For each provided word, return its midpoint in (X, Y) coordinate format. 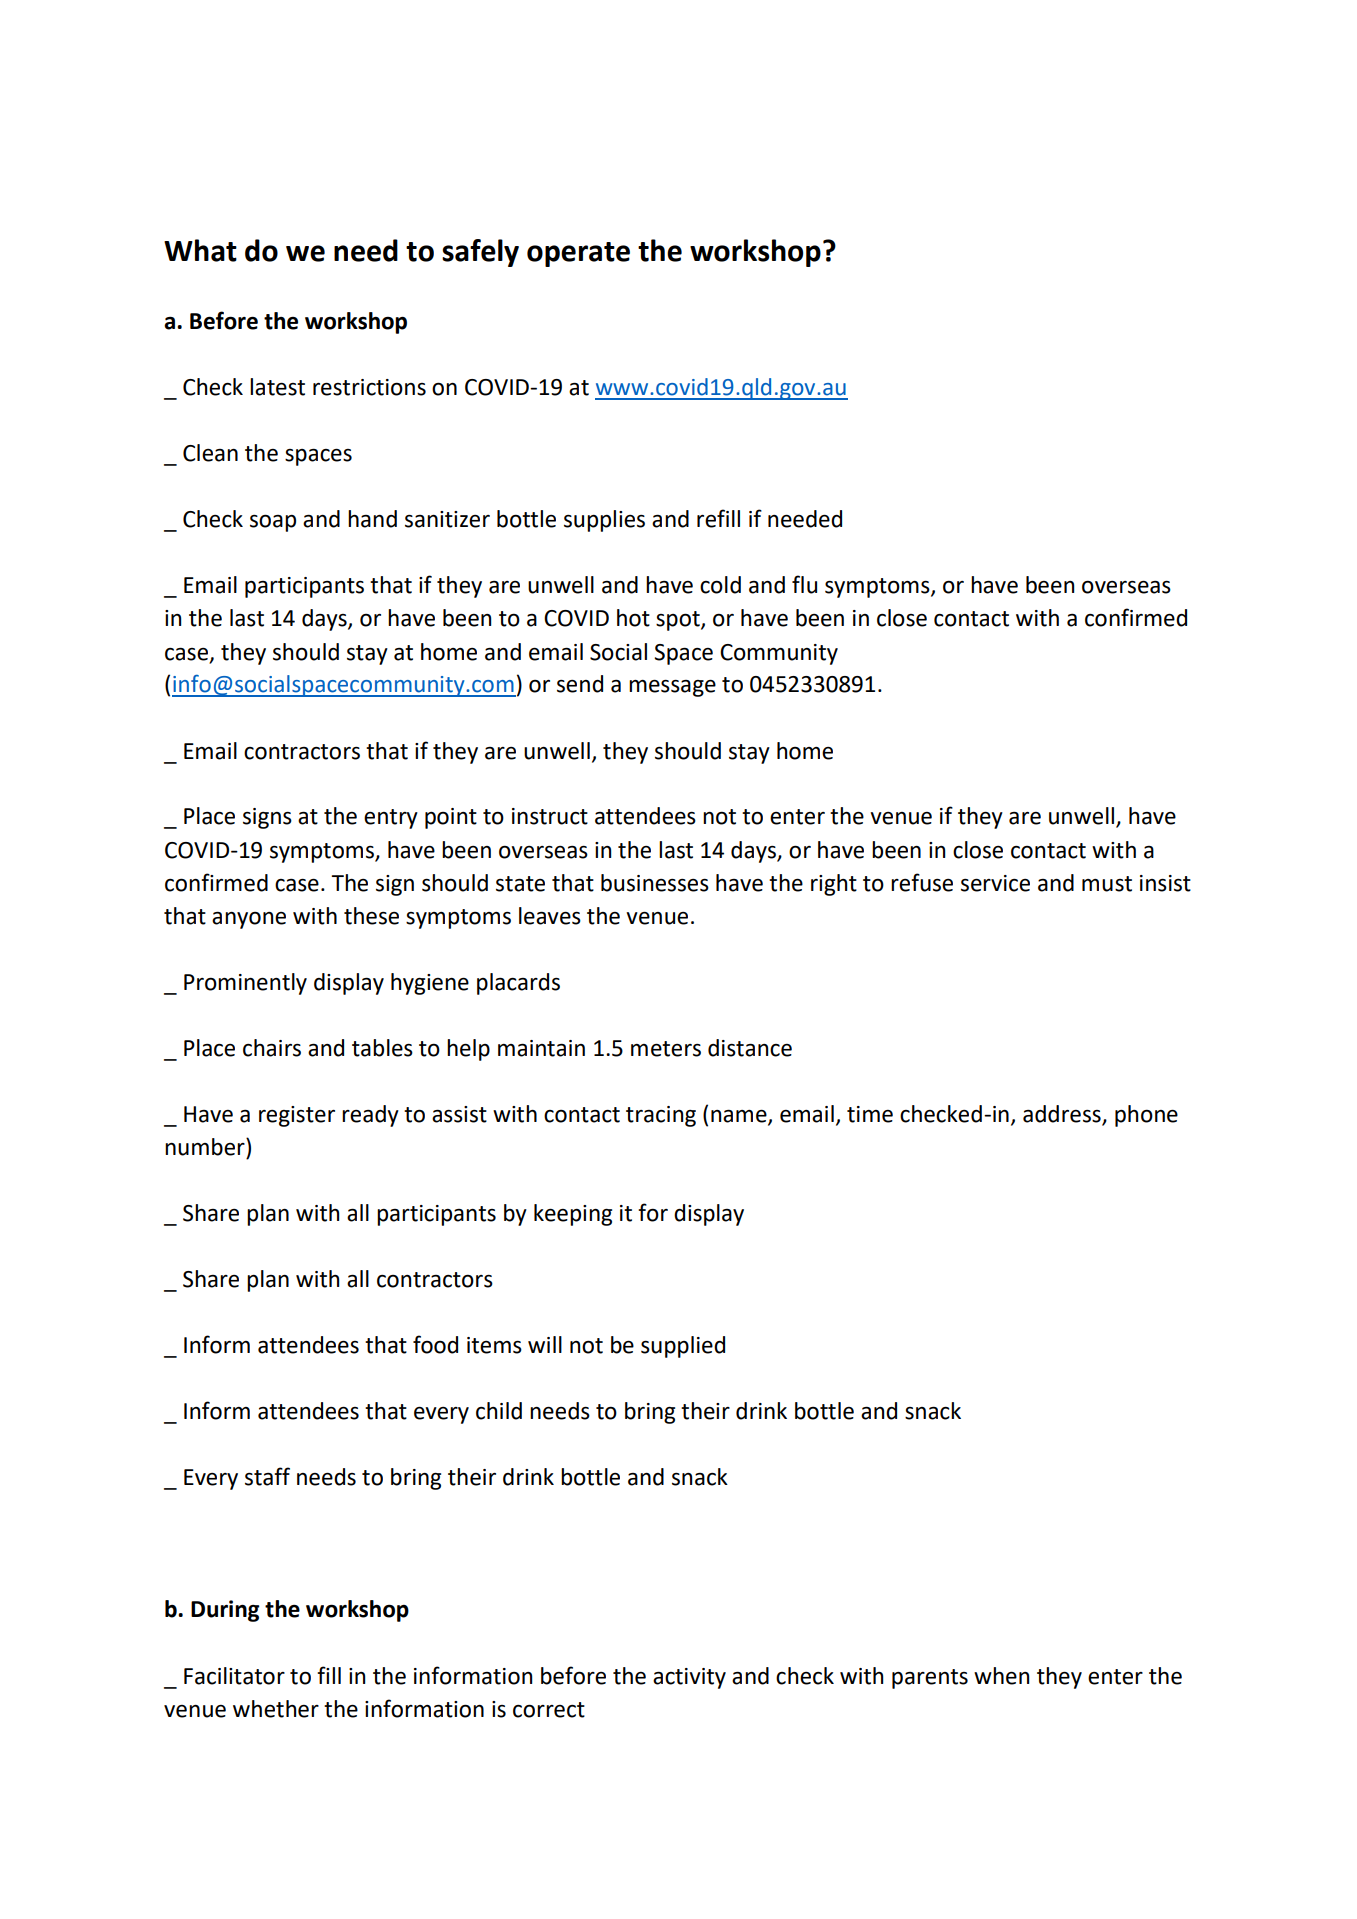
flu (804, 584)
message (672, 688)
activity (689, 1678)
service (995, 883)
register (297, 1116)
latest (277, 387)
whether (276, 1709)
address (1063, 1115)
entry (391, 819)
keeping (573, 1215)
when (1001, 1676)
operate (578, 254)
